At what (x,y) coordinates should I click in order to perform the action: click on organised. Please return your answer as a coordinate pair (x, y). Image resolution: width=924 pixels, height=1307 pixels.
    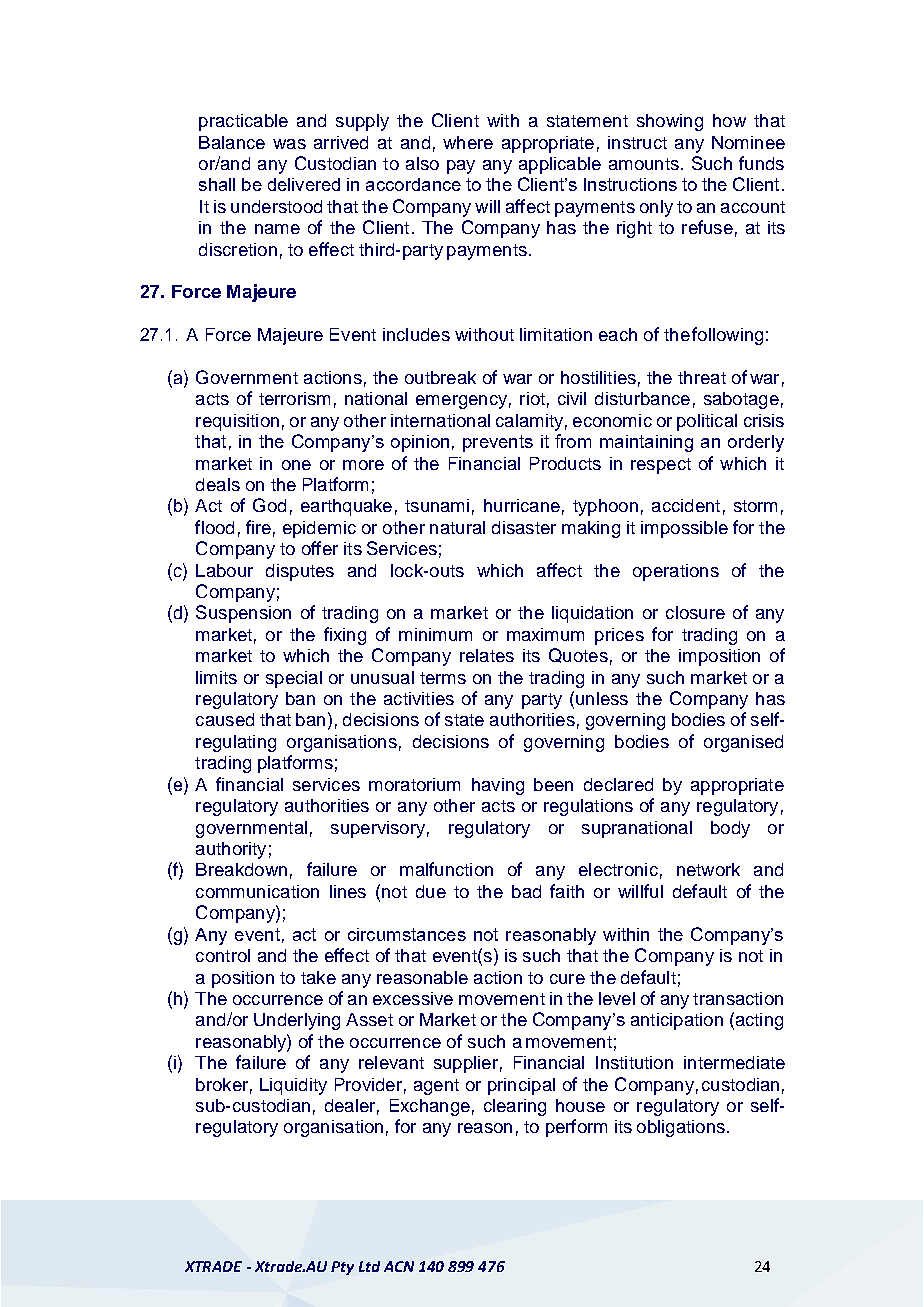
    Looking at the image, I should click on (743, 743).
